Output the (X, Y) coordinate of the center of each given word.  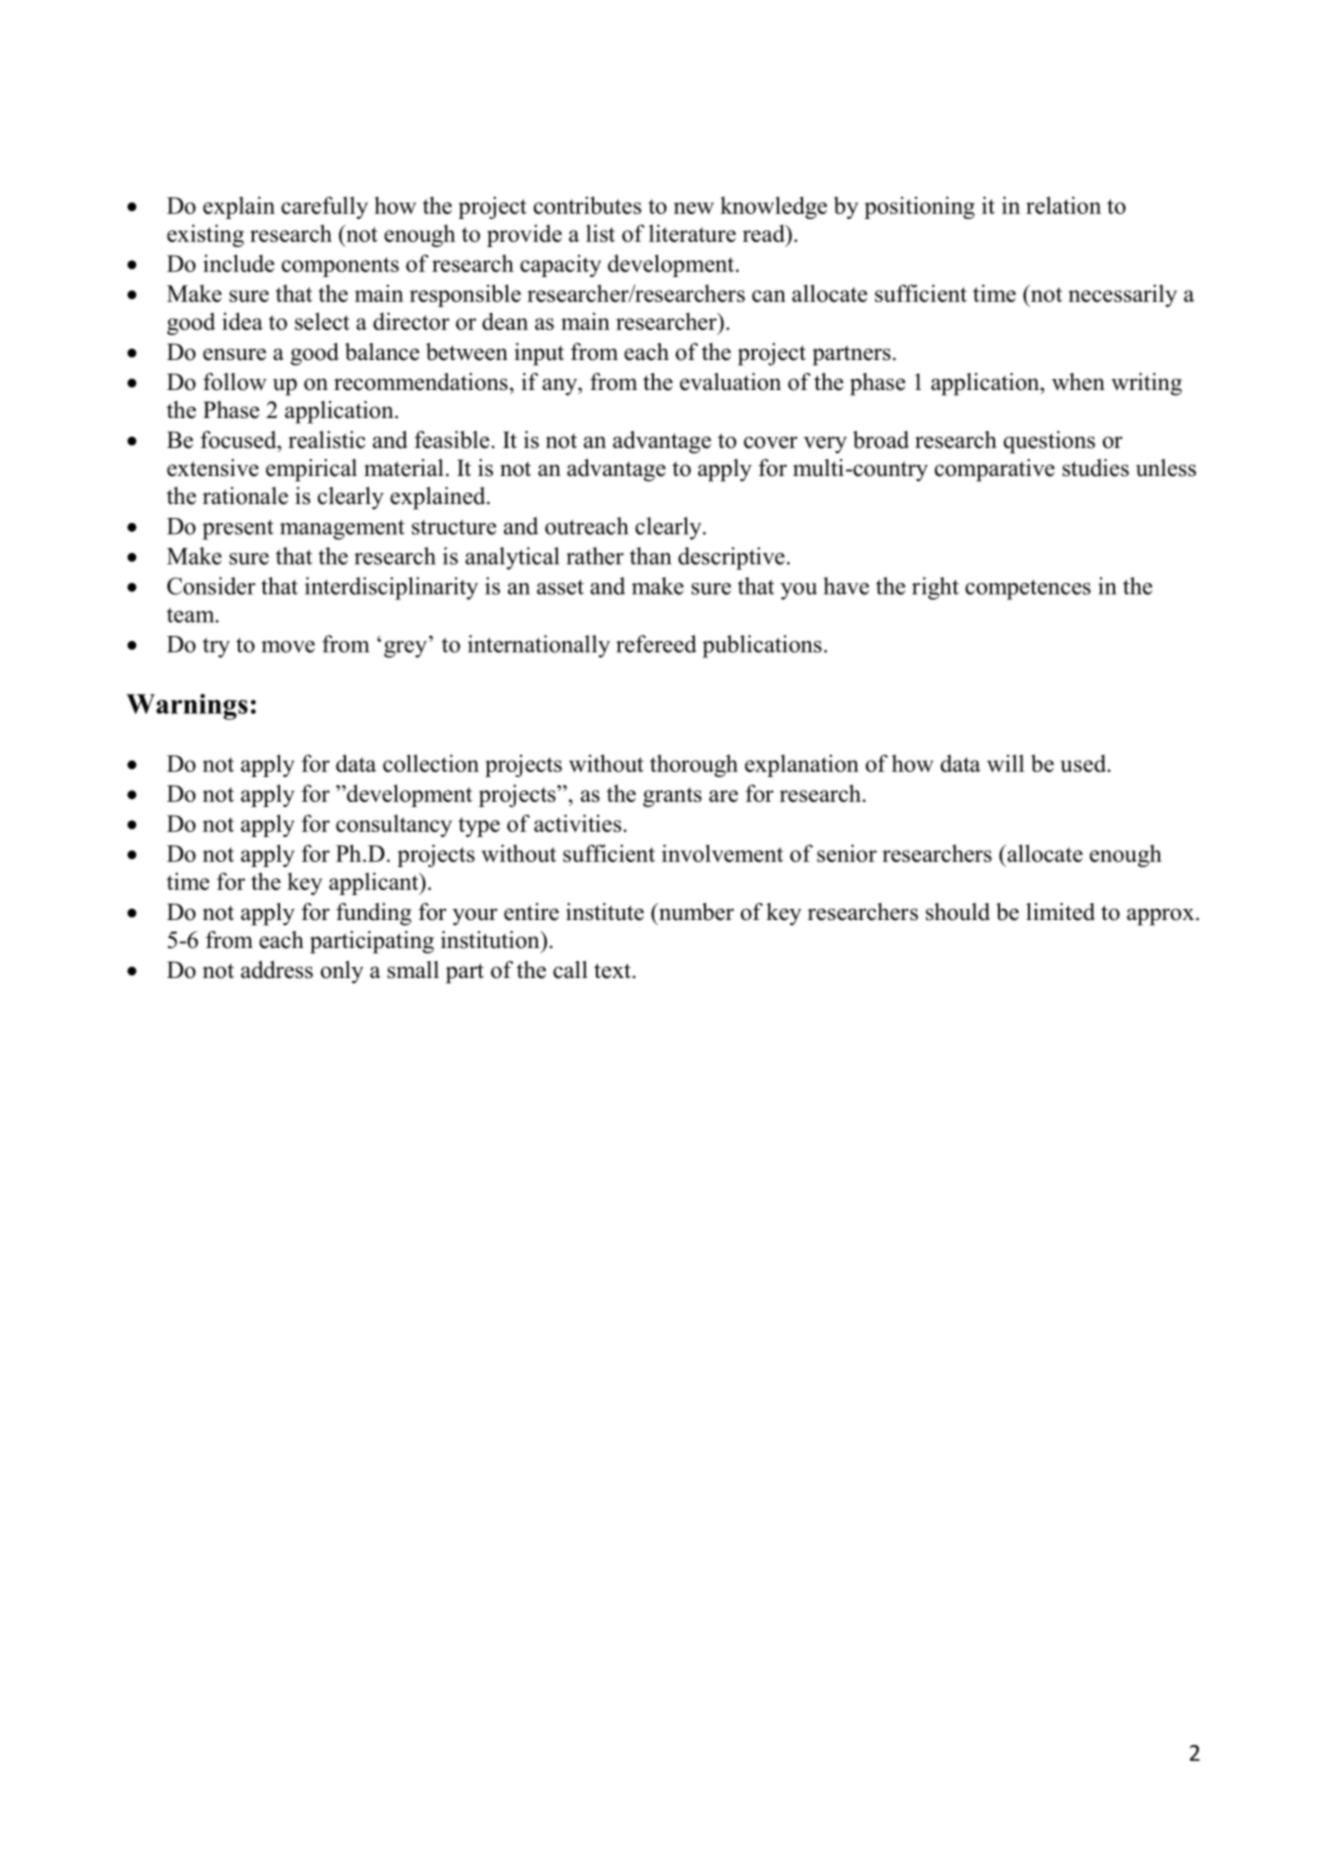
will (1005, 763)
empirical (311, 470)
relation (1063, 205)
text (612, 971)
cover (771, 442)
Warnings (187, 707)
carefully (324, 207)
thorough (694, 765)
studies (1095, 468)
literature (692, 233)
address (277, 970)
